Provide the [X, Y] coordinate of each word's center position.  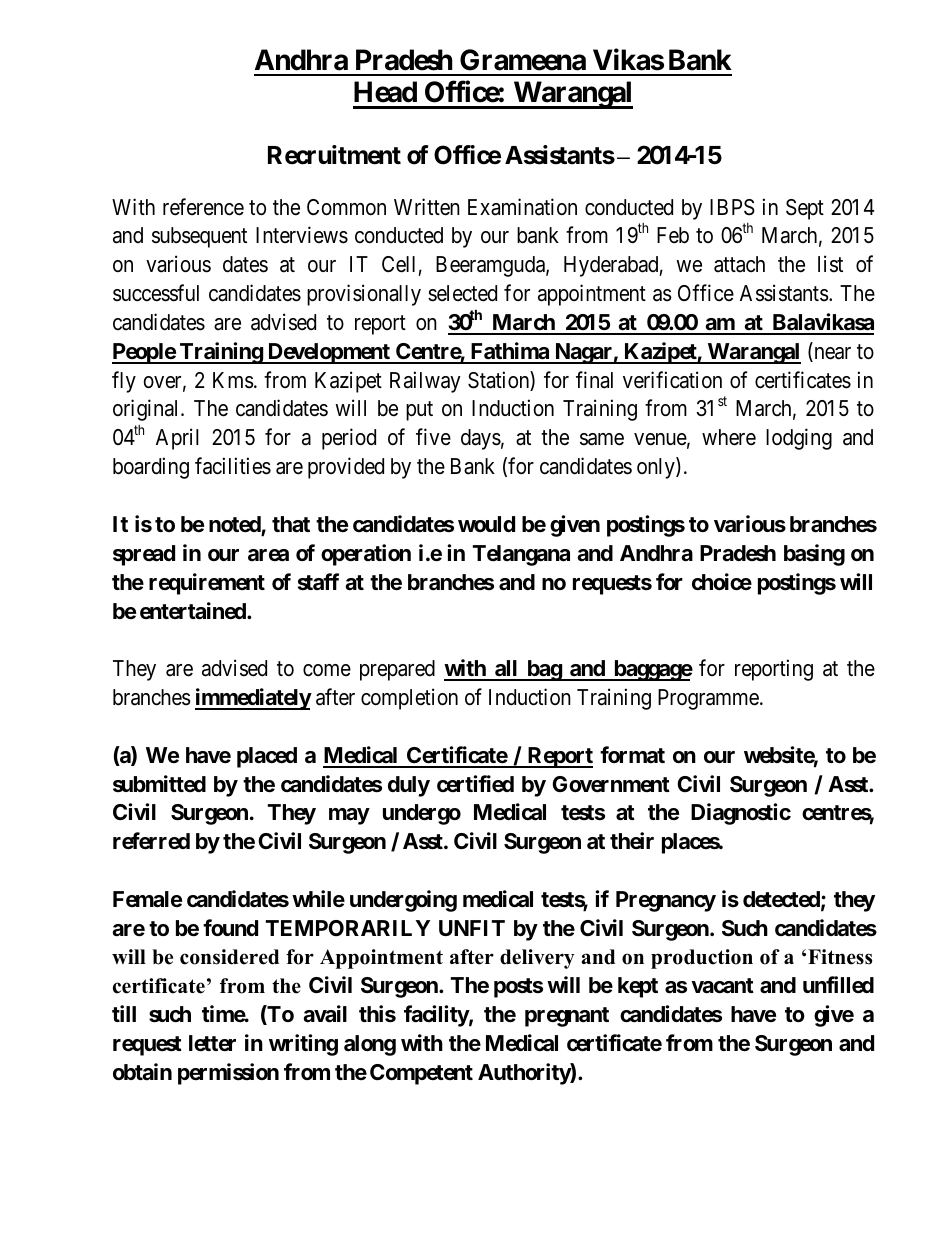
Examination [522, 207]
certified [475, 784]
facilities [233, 466]
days [481, 439]
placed [267, 757]
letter [212, 1043]
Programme [708, 699]
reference [203, 207]
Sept [805, 209]
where [729, 437]
